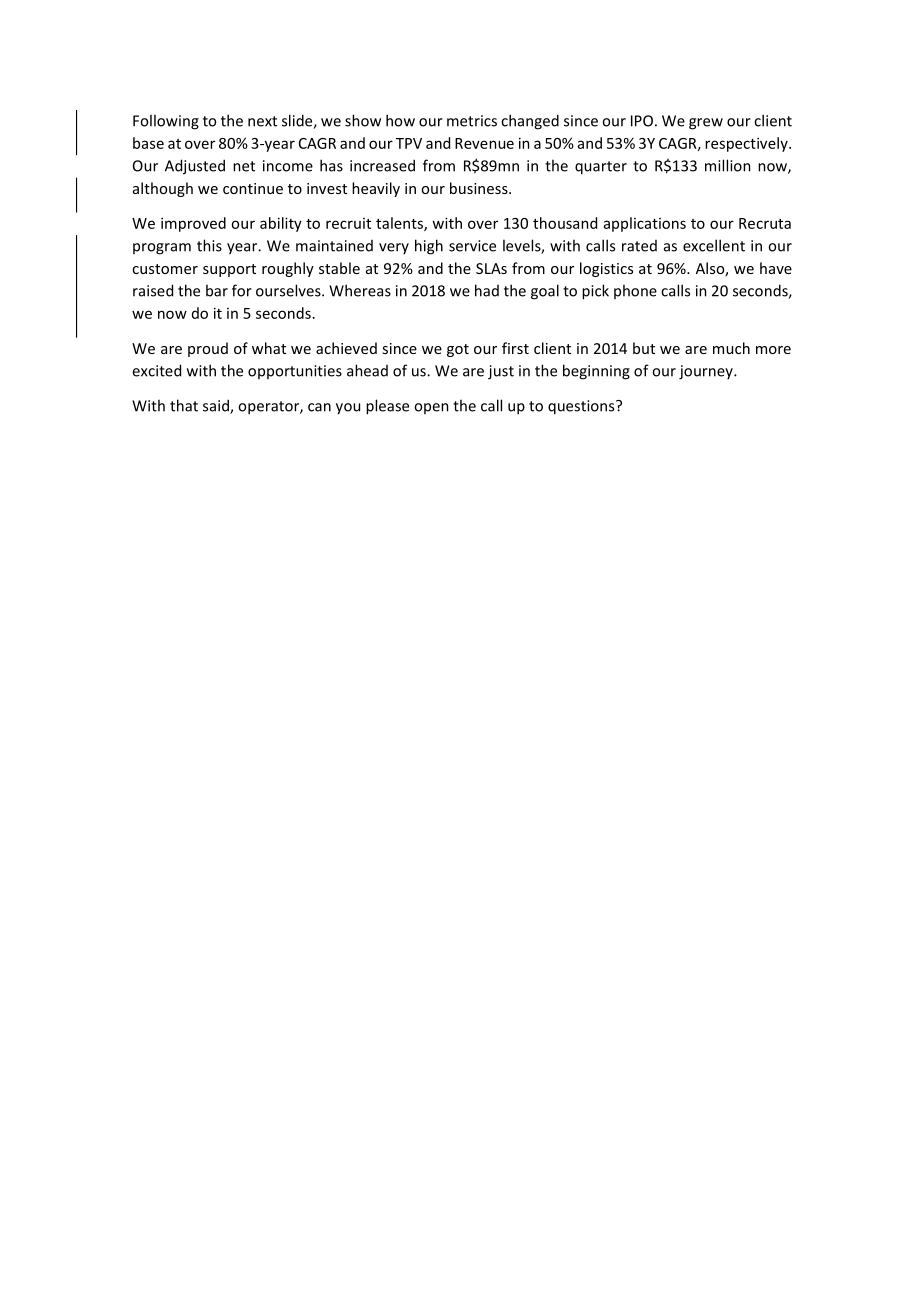 Image resolution: width=924 pixels, height=1308 pixels. I want to click on have, so click(776, 268).
